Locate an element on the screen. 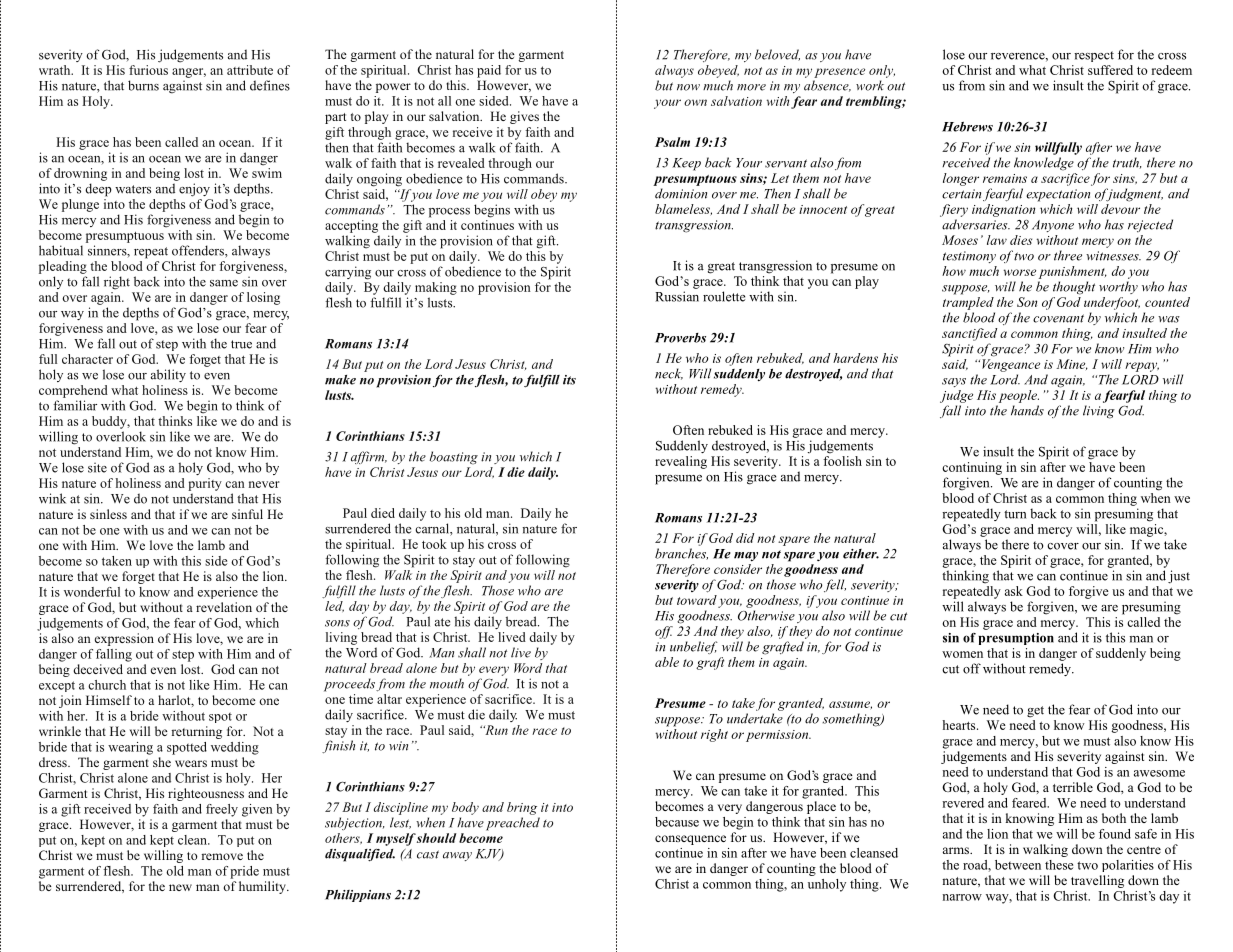  continuing is located at coordinates (972, 468).
